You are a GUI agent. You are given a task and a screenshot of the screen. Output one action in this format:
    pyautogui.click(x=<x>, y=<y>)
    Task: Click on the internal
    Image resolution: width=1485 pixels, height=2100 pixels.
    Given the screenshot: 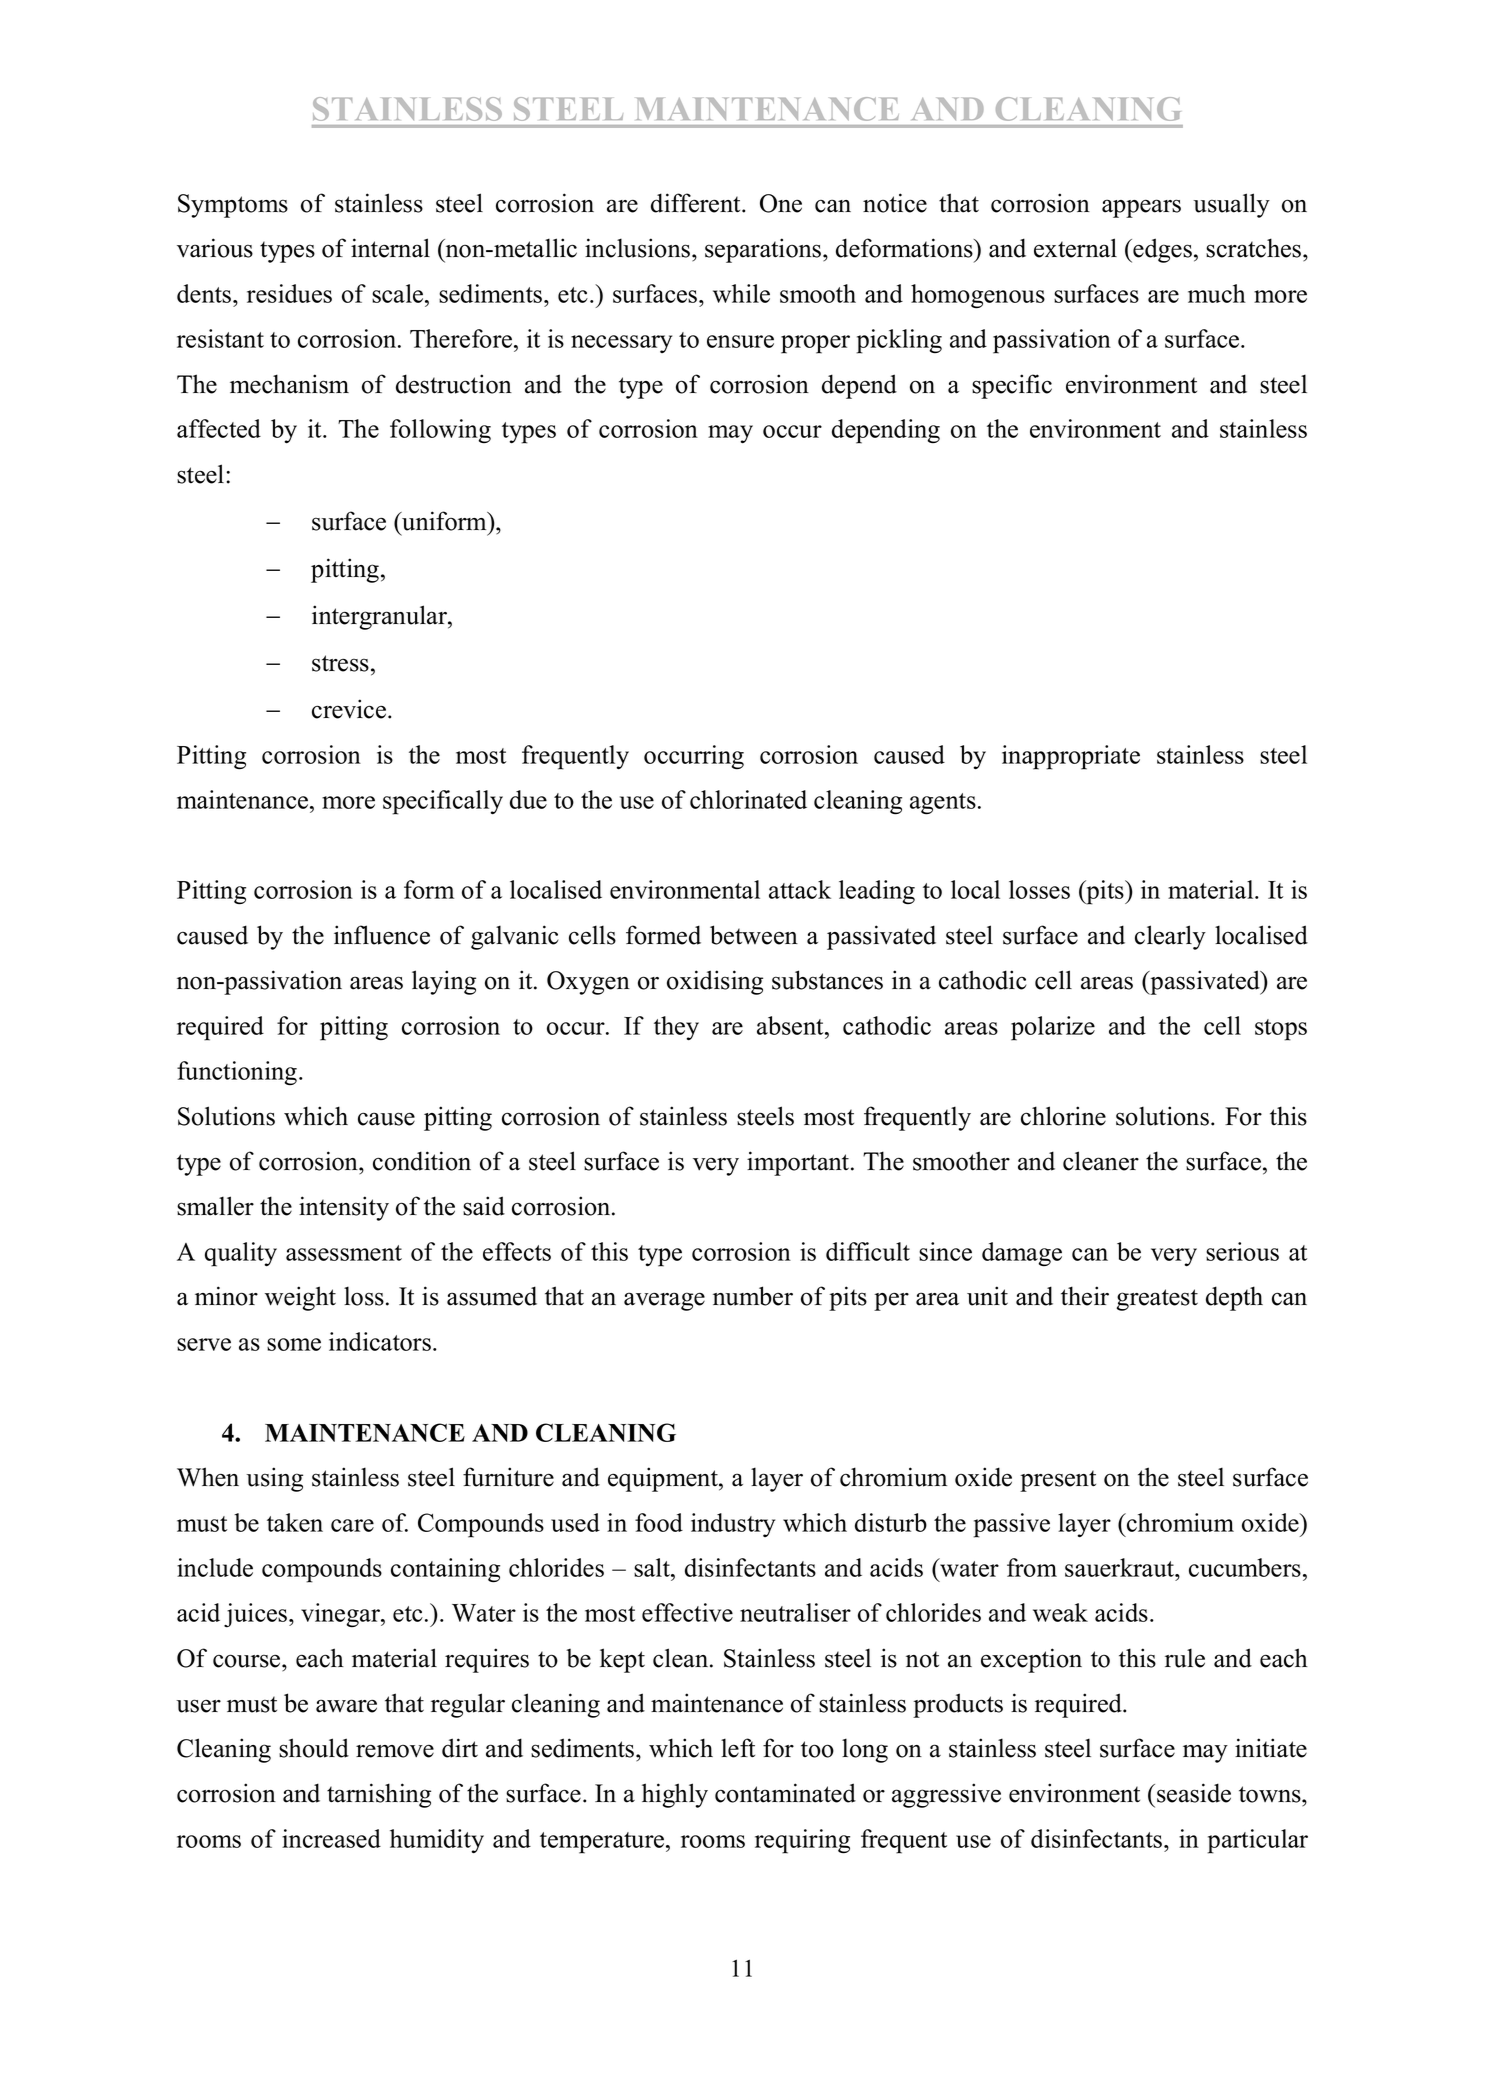 What is the action you would take?
    pyautogui.click(x=390, y=248)
